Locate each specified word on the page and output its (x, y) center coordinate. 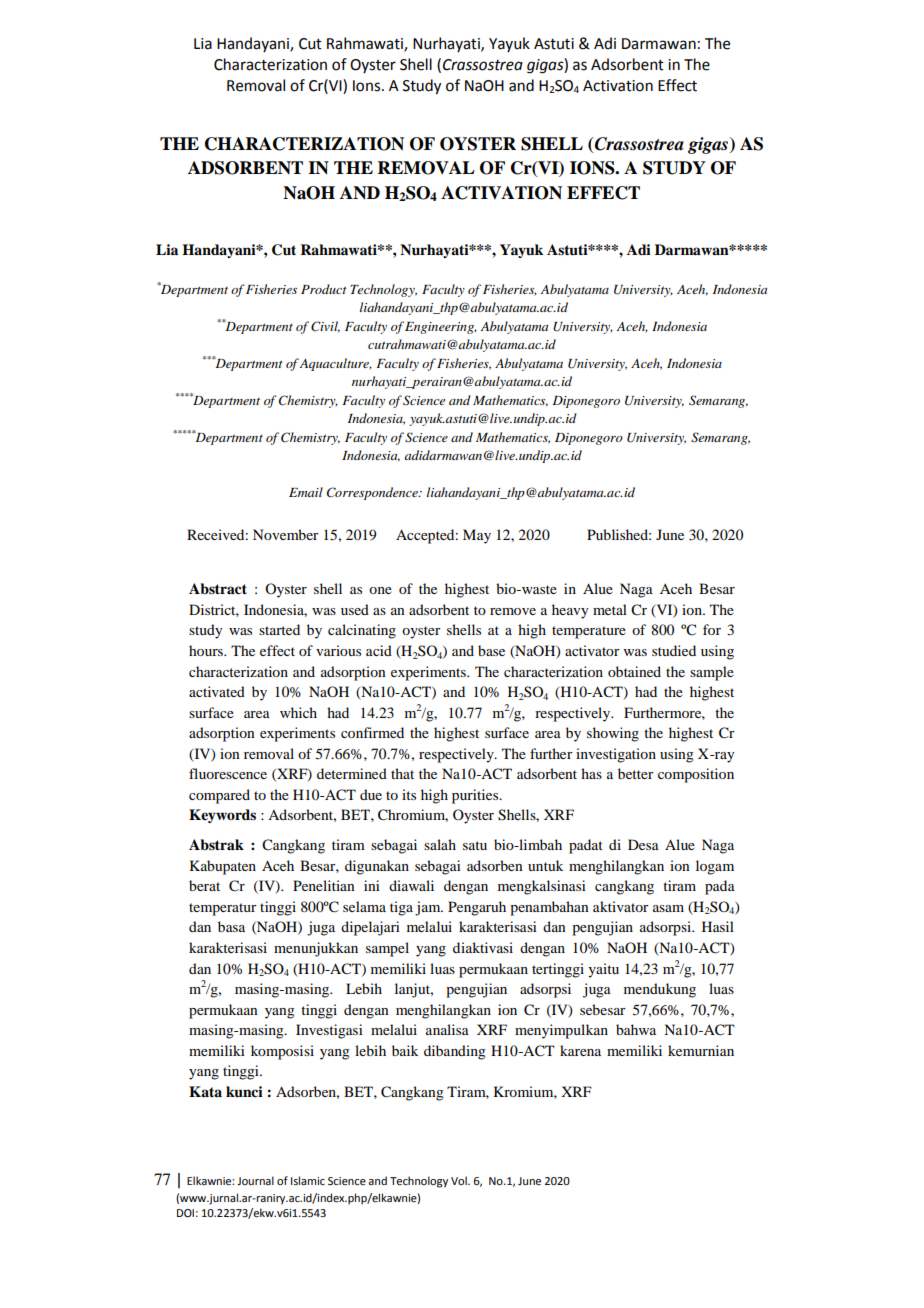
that (402, 773)
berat (204, 885)
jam (429, 908)
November (286, 534)
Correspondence (373, 493)
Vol (460, 1180)
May (477, 536)
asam (668, 908)
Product (324, 289)
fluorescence (228, 773)
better (636, 773)
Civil (325, 327)
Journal (255, 1180)
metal (610, 609)
